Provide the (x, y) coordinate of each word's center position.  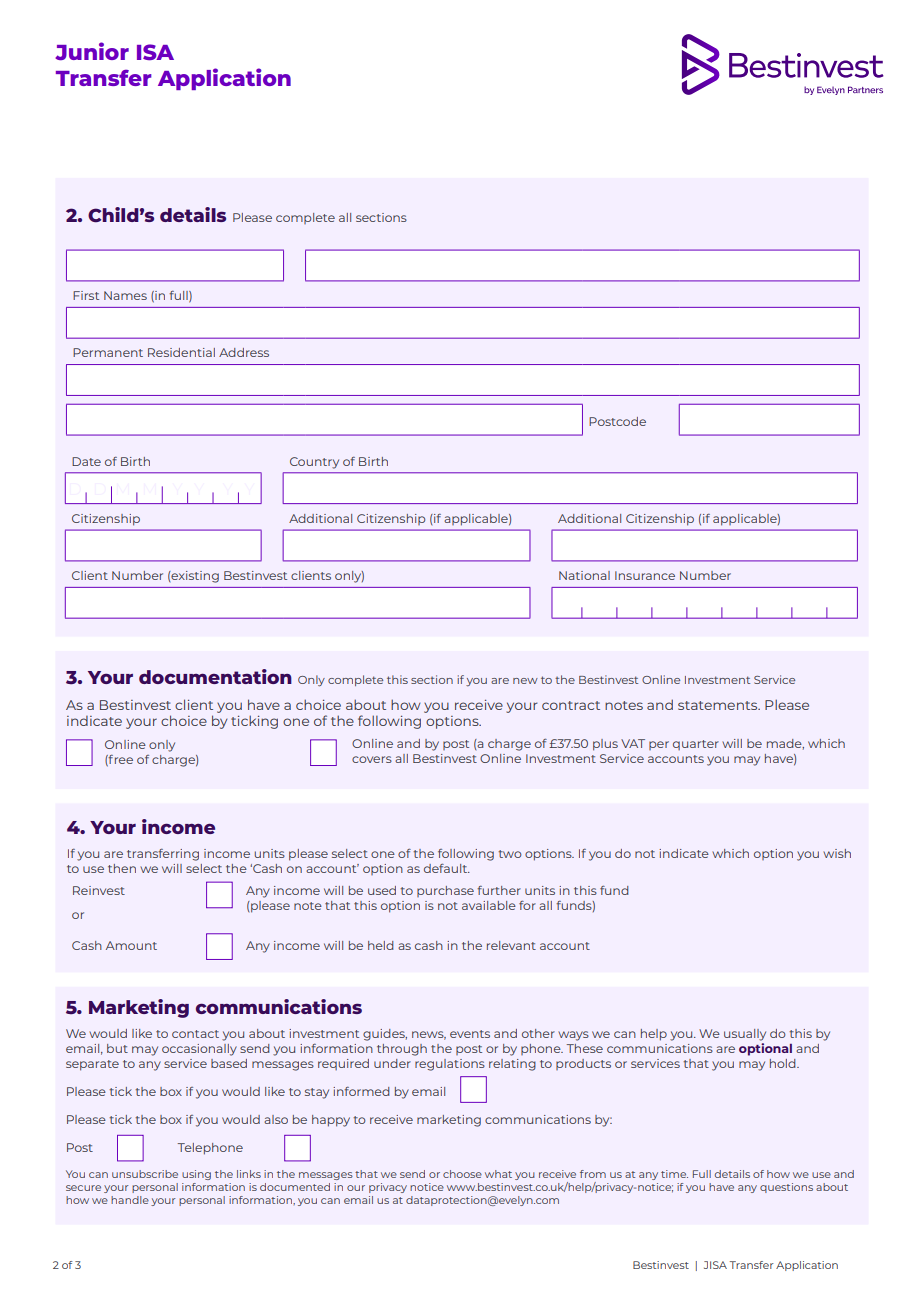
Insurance (645, 575)
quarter (696, 745)
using (196, 1175)
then (122, 868)
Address (244, 352)
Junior (92, 51)
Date (86, 461)
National (584, 575)
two (510, 854)
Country (314, 463)
